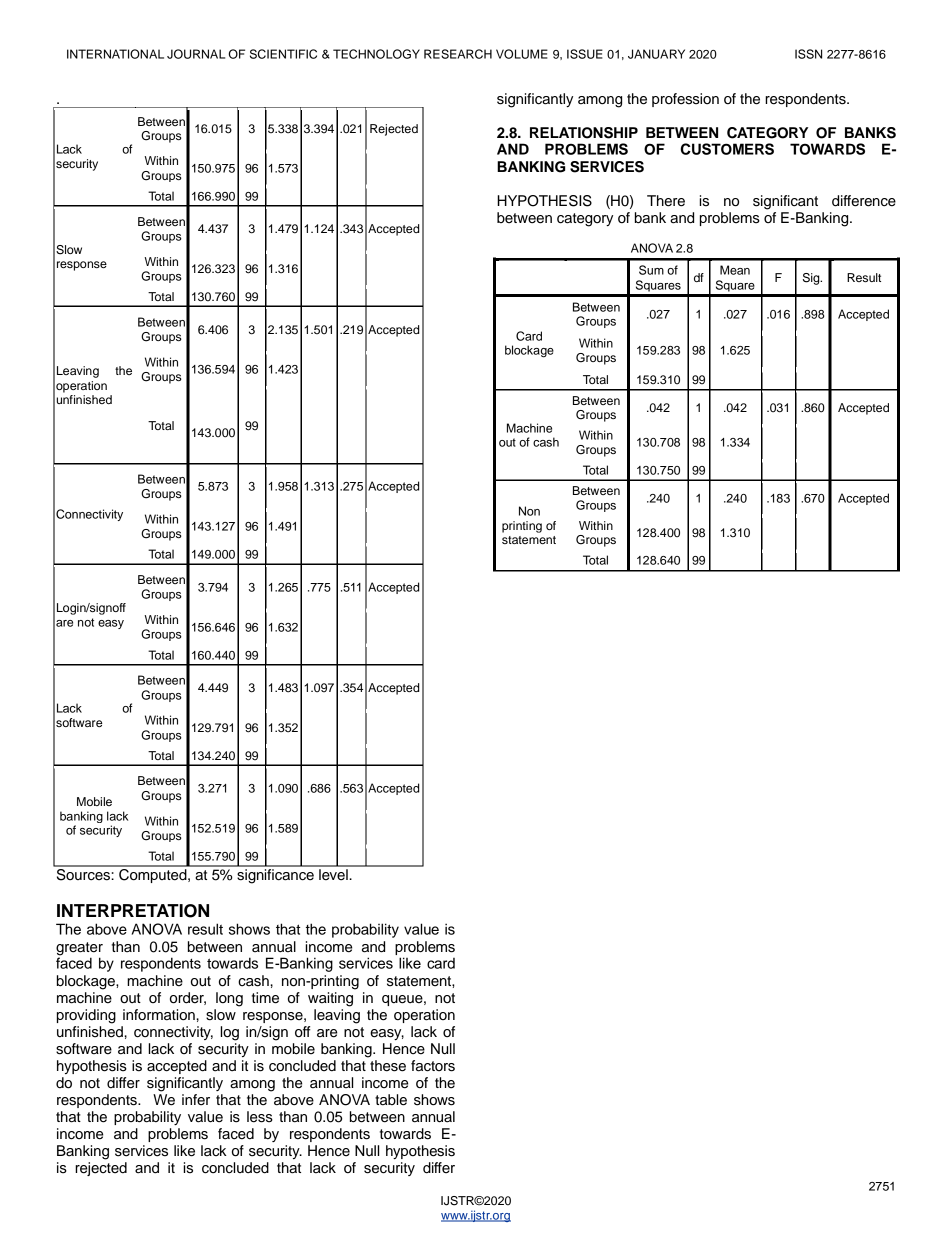  I want to click on Mean, so click(735, 270).
